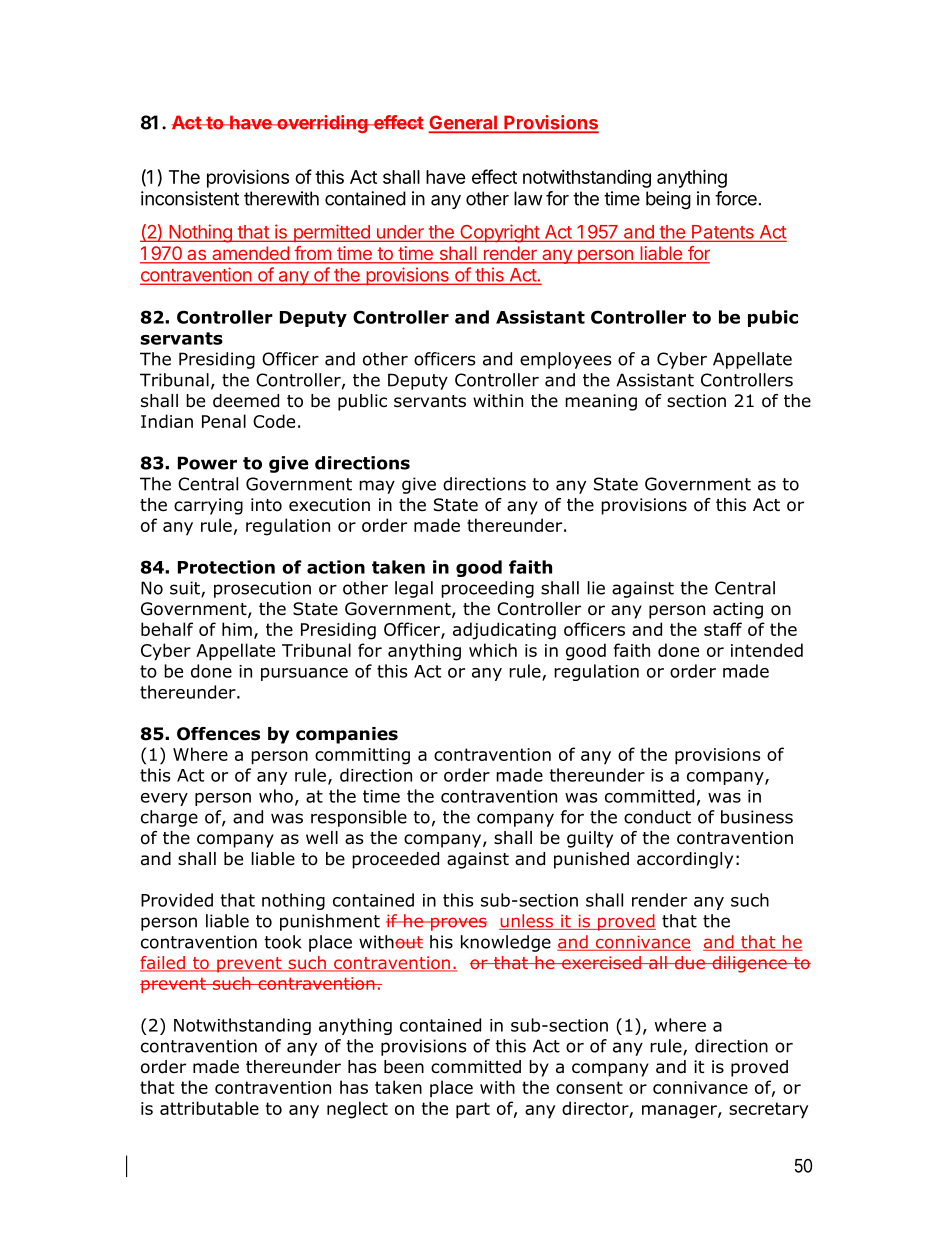  Describe the element at coordinates (601, 402) in the image. I see `meaning` at that location.
